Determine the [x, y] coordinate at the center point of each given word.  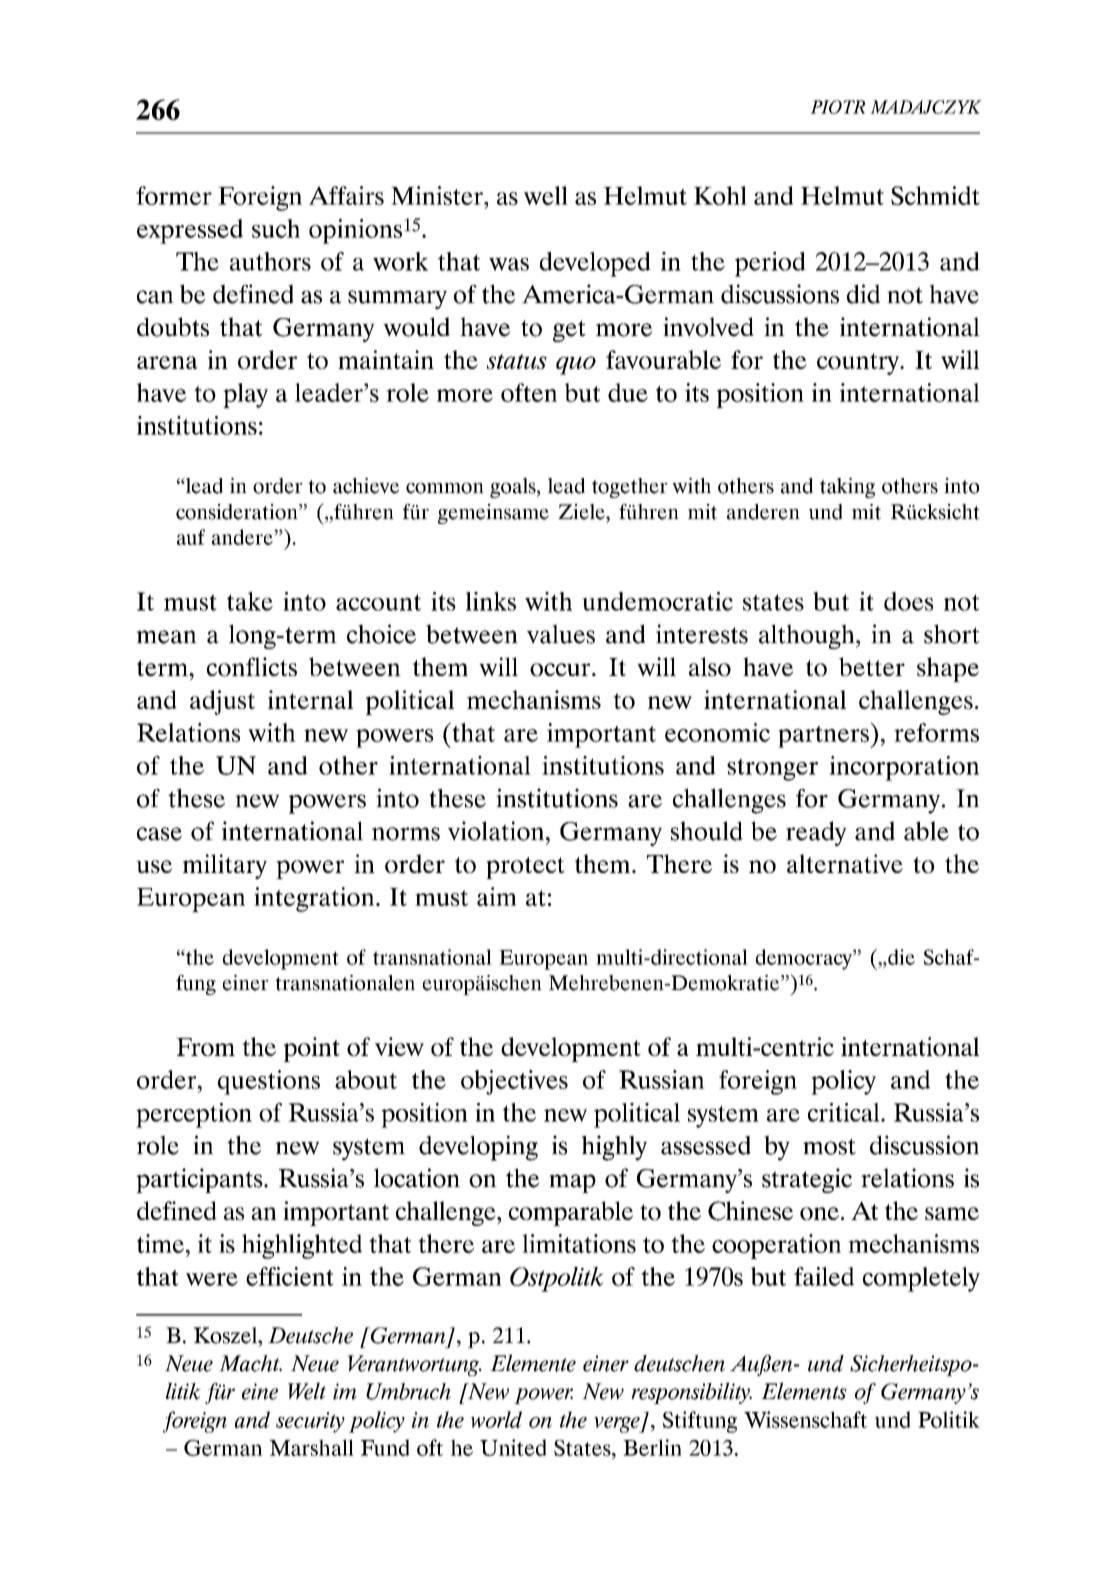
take [250, 601]
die [900, 957]
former [174, 195]
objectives [514, 1082]
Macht [250, 1363]
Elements [804, 1391]
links [491, 601]
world [496, 1419]
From [205, 1047]
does [908, 601]
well [546, 195]
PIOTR [837, 107]
